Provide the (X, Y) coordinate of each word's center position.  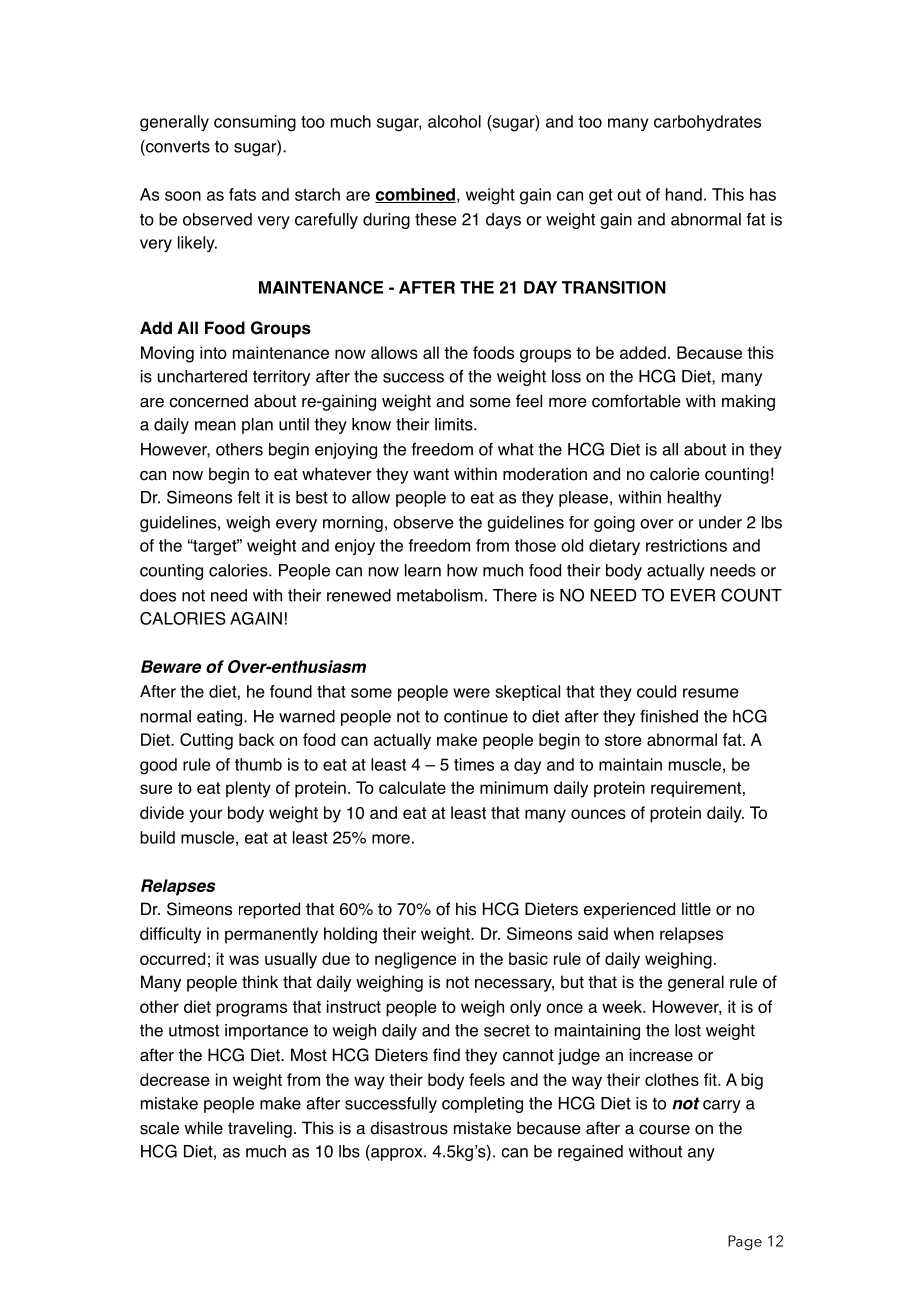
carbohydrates (707, 123)
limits (455, 424)
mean (215, 426)
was (244, 960)
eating (221, 718)
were (471, 693)
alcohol (454, 121)
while (203, 1128)
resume (711, 693)
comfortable (636, 401)
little (696, 909)
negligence (415, 960)
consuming (255, 123)
